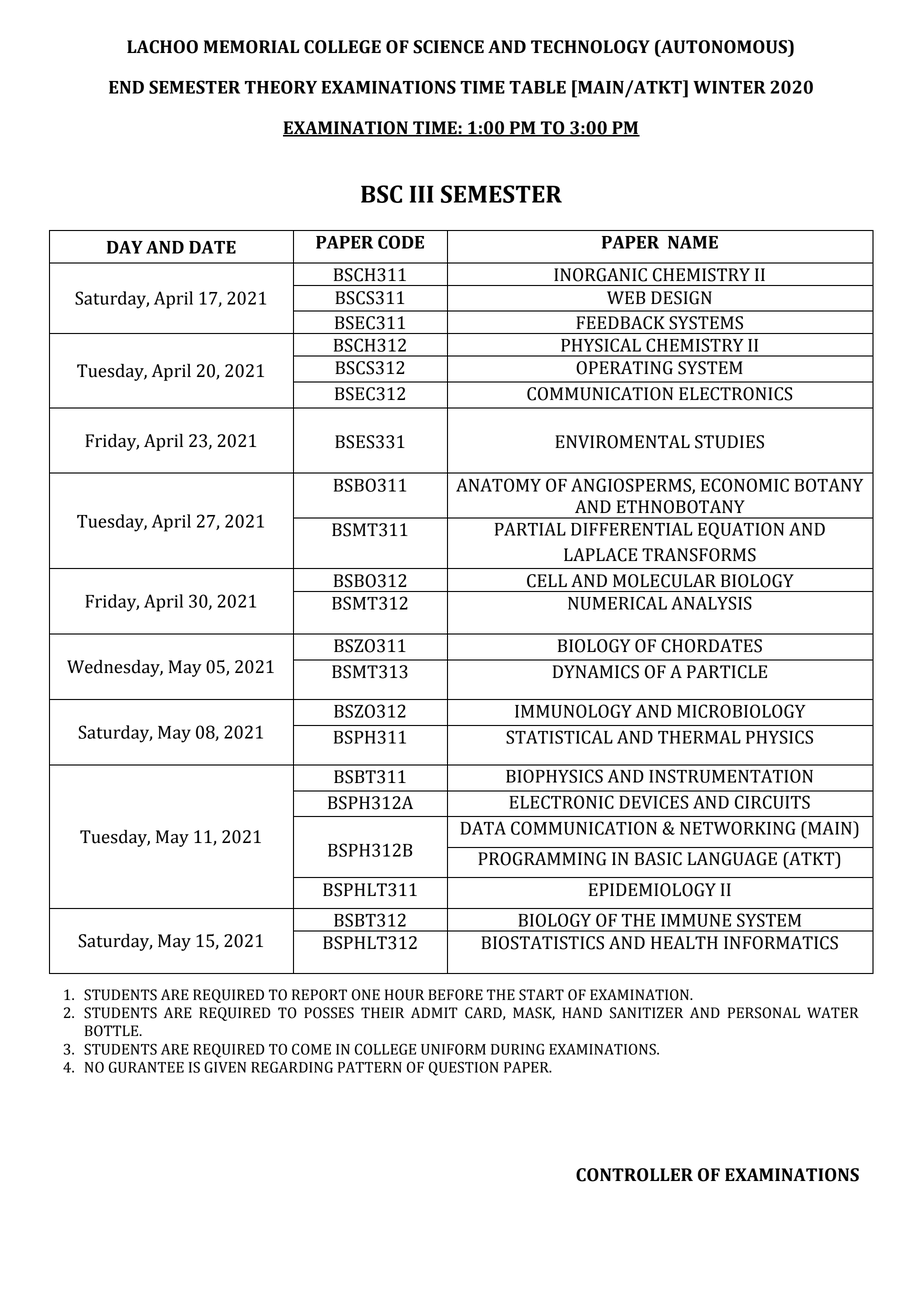  I want to click on GIVEN, so click(225, 1067).
